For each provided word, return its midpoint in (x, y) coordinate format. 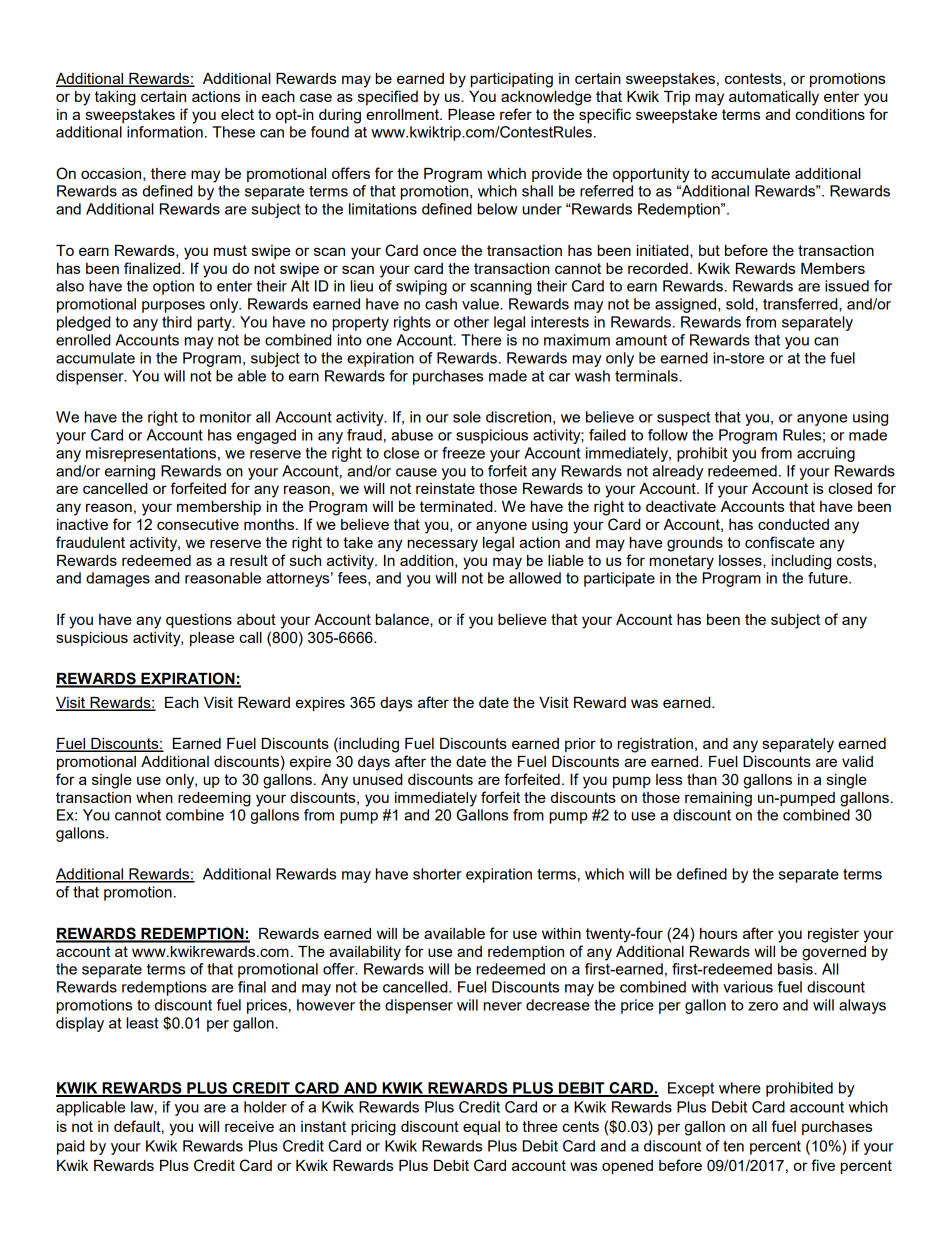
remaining (718, 799)
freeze (463, 453)
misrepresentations (151, 454)
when (154, 797)
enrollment (403, 114)
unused (377, 779)
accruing (826, 454)
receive (249, 1126)
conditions (830, 114)
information (165, 132)
